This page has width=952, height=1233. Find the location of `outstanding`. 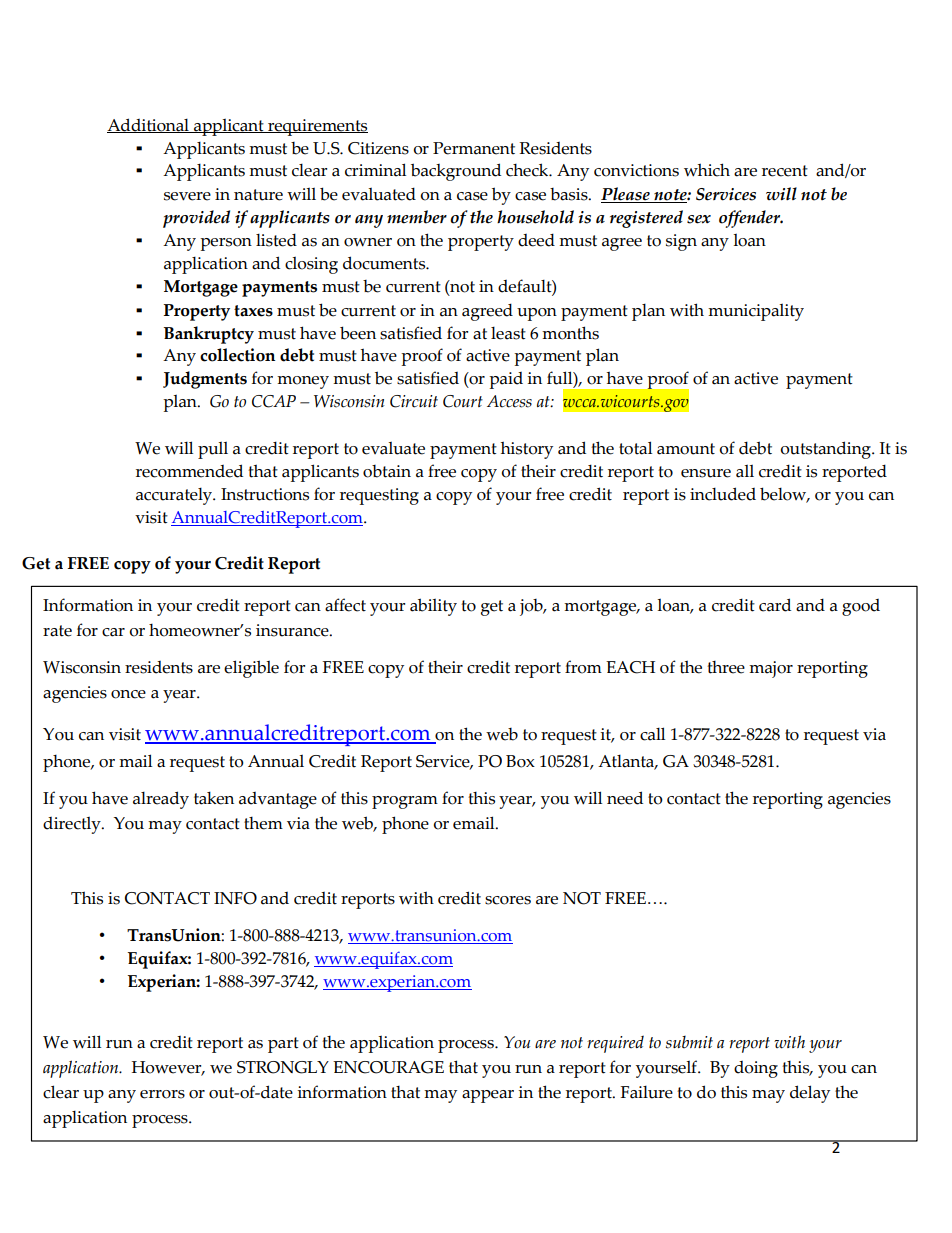

outstanding is located at coordinates (826, 450).
